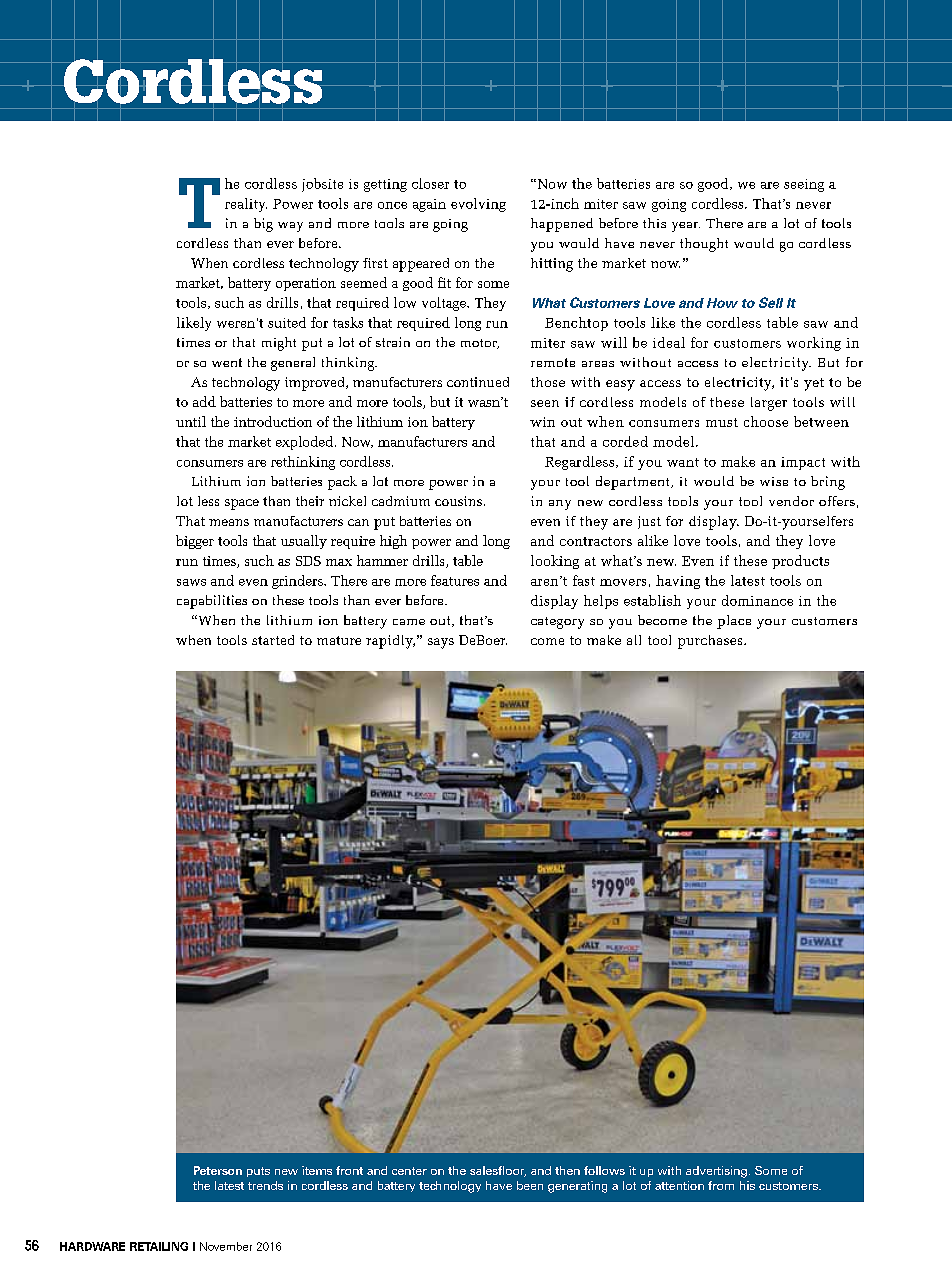  What do you see at coordinates (441, 643) in the image?
I see `says` at bounding box center [441, 643].
